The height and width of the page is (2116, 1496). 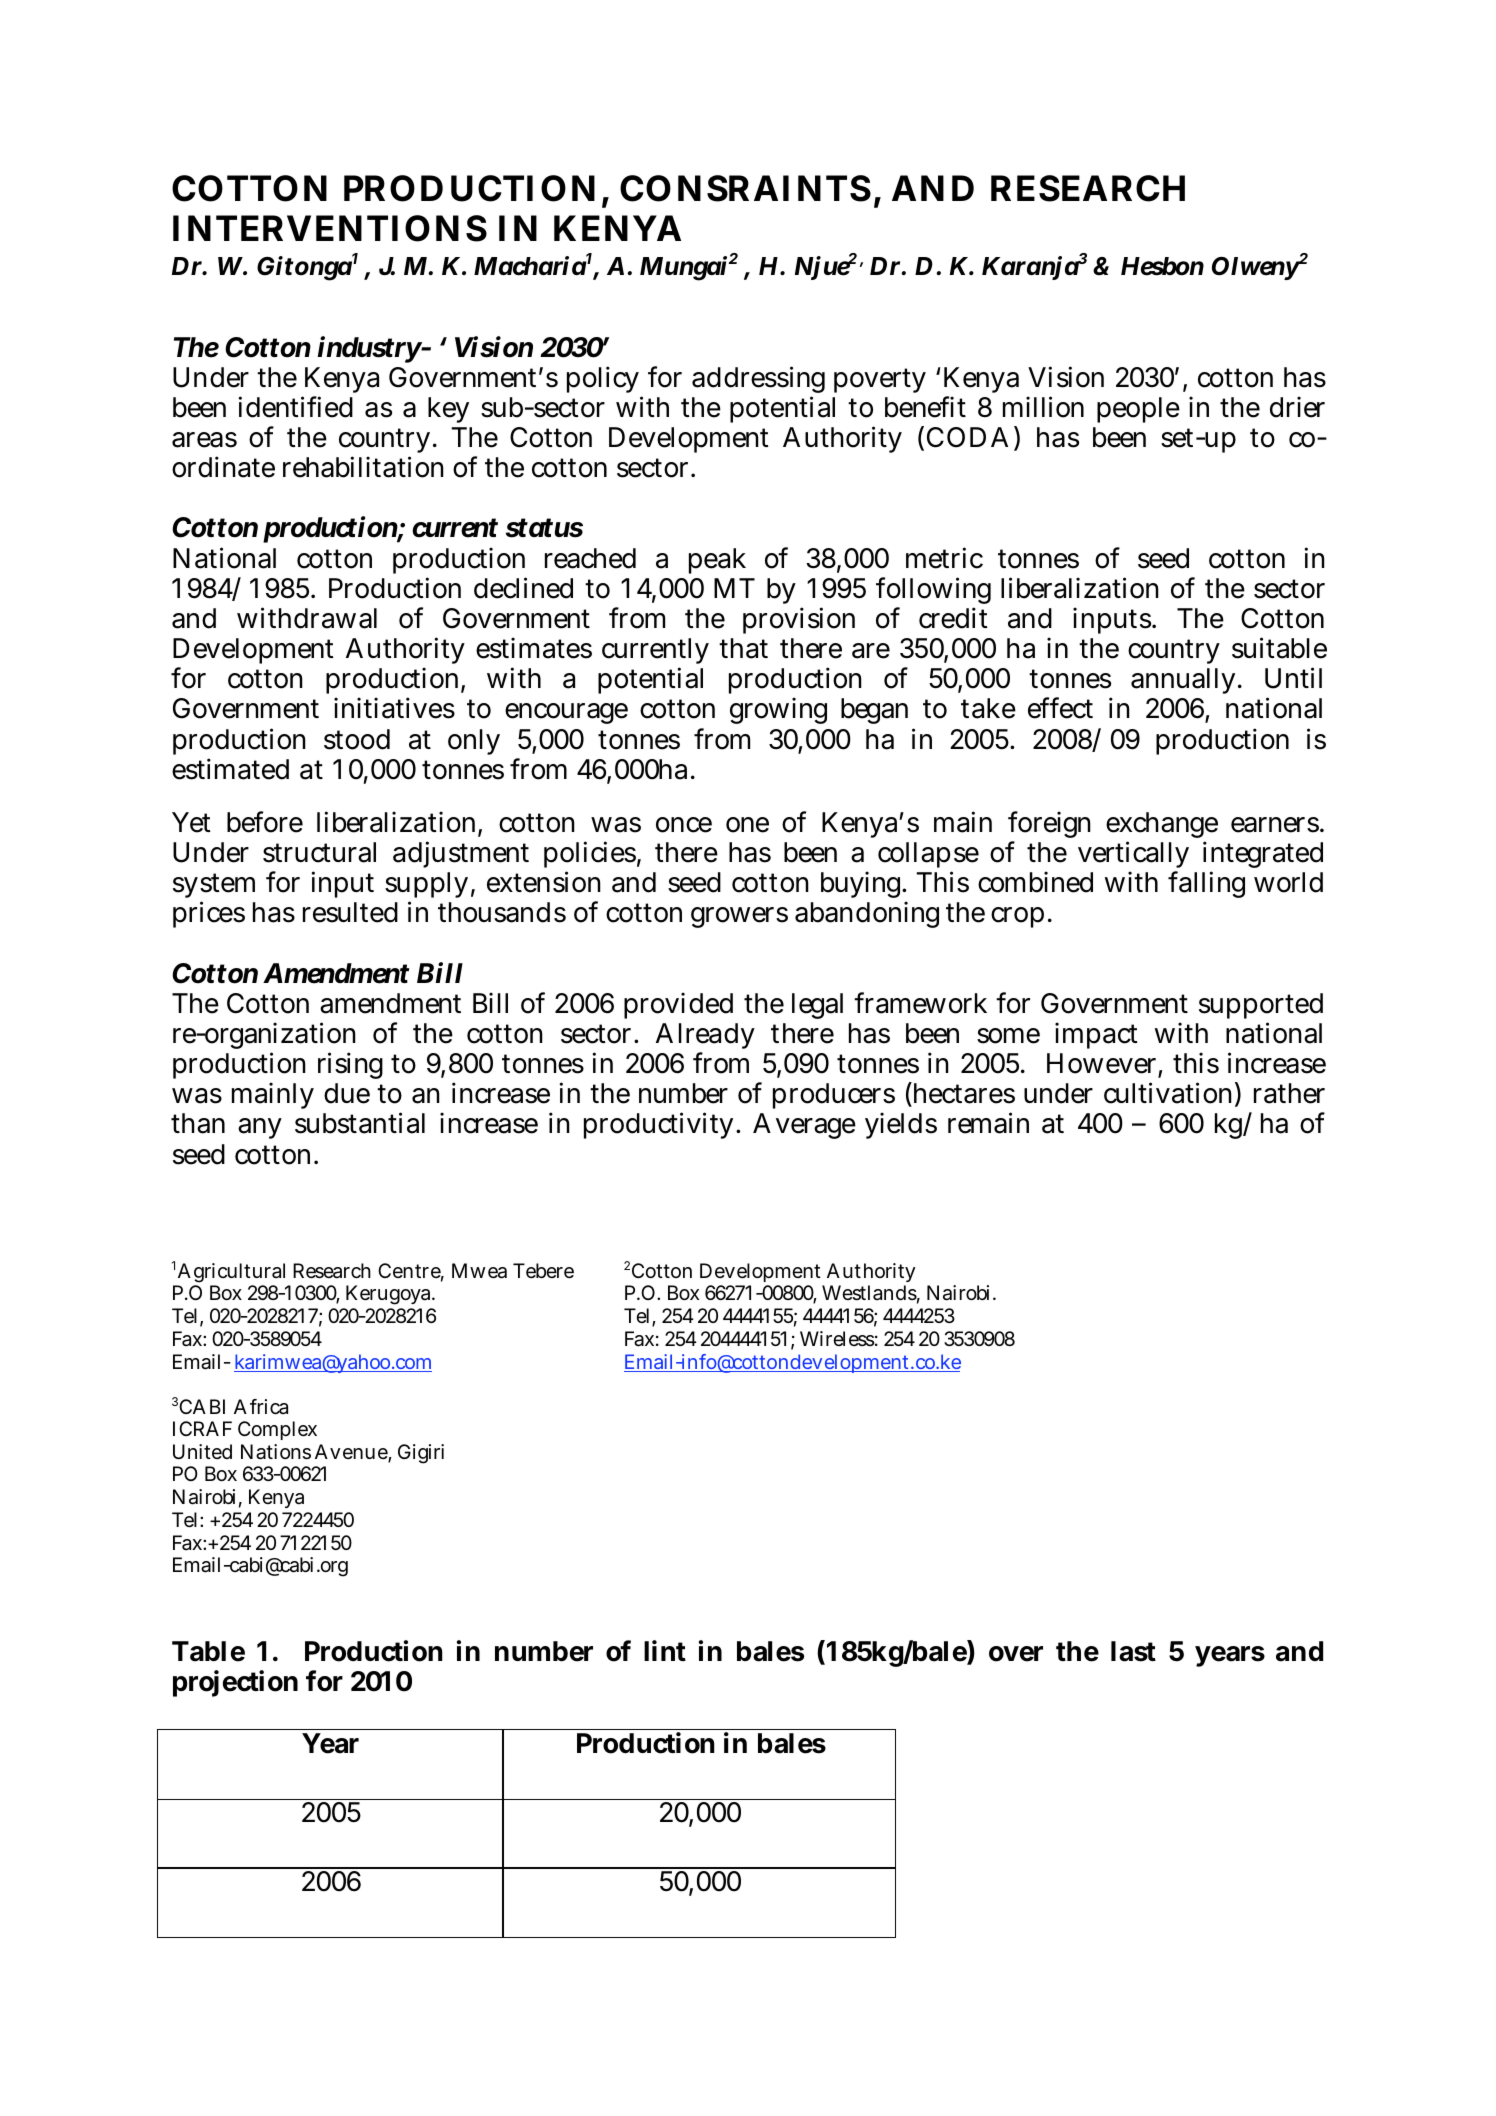 I want to click on identified, so click(x=295, y=407).
